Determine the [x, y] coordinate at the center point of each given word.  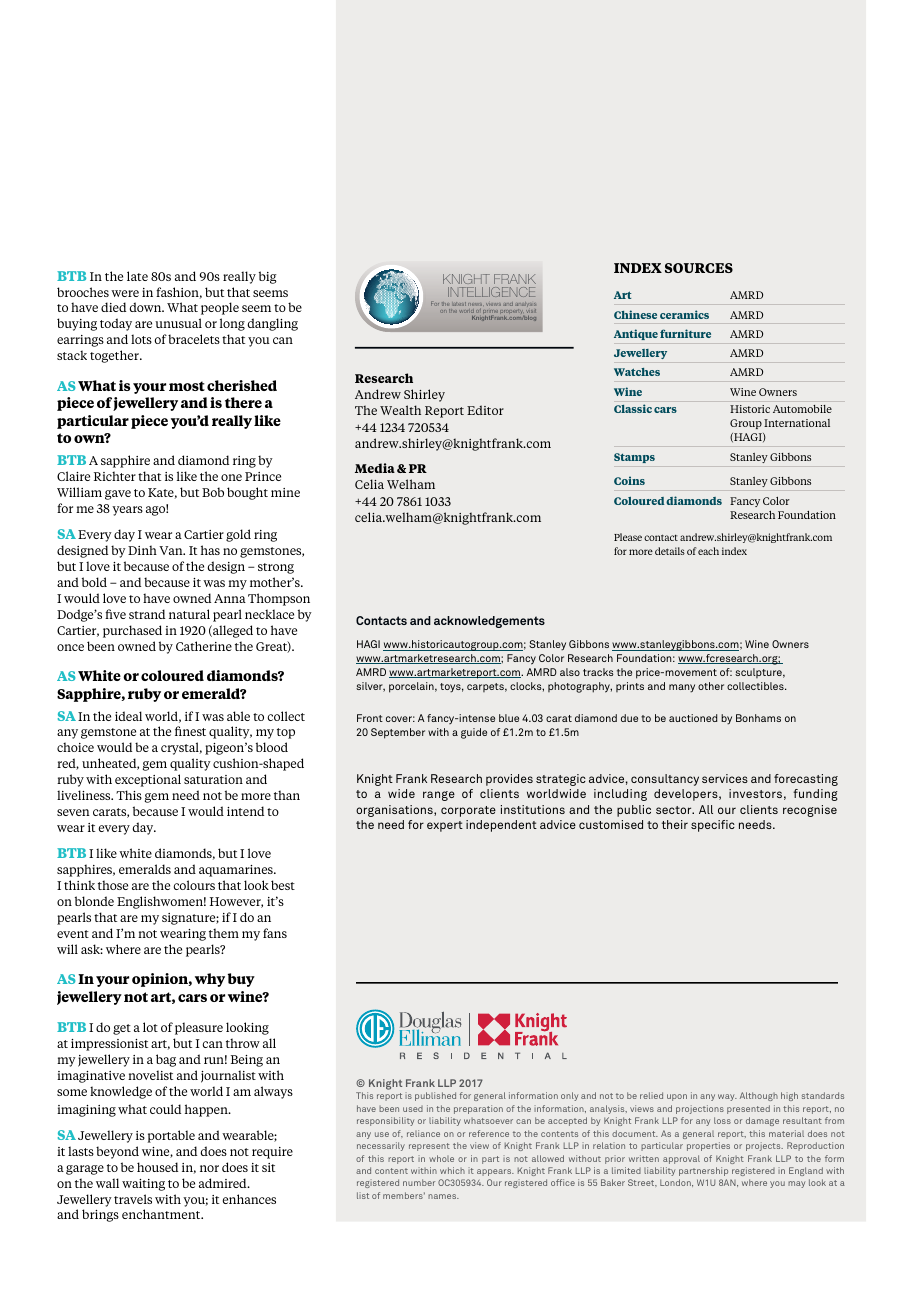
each [708, 551]
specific [713, 826]
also [570, 672]
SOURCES [699, 268]
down [147, 307]
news [475, 306]
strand [147, 614]
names [443, 1196]
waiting [143, 1185]
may [796, 1184]
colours [194, 885]
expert [445, 826]
